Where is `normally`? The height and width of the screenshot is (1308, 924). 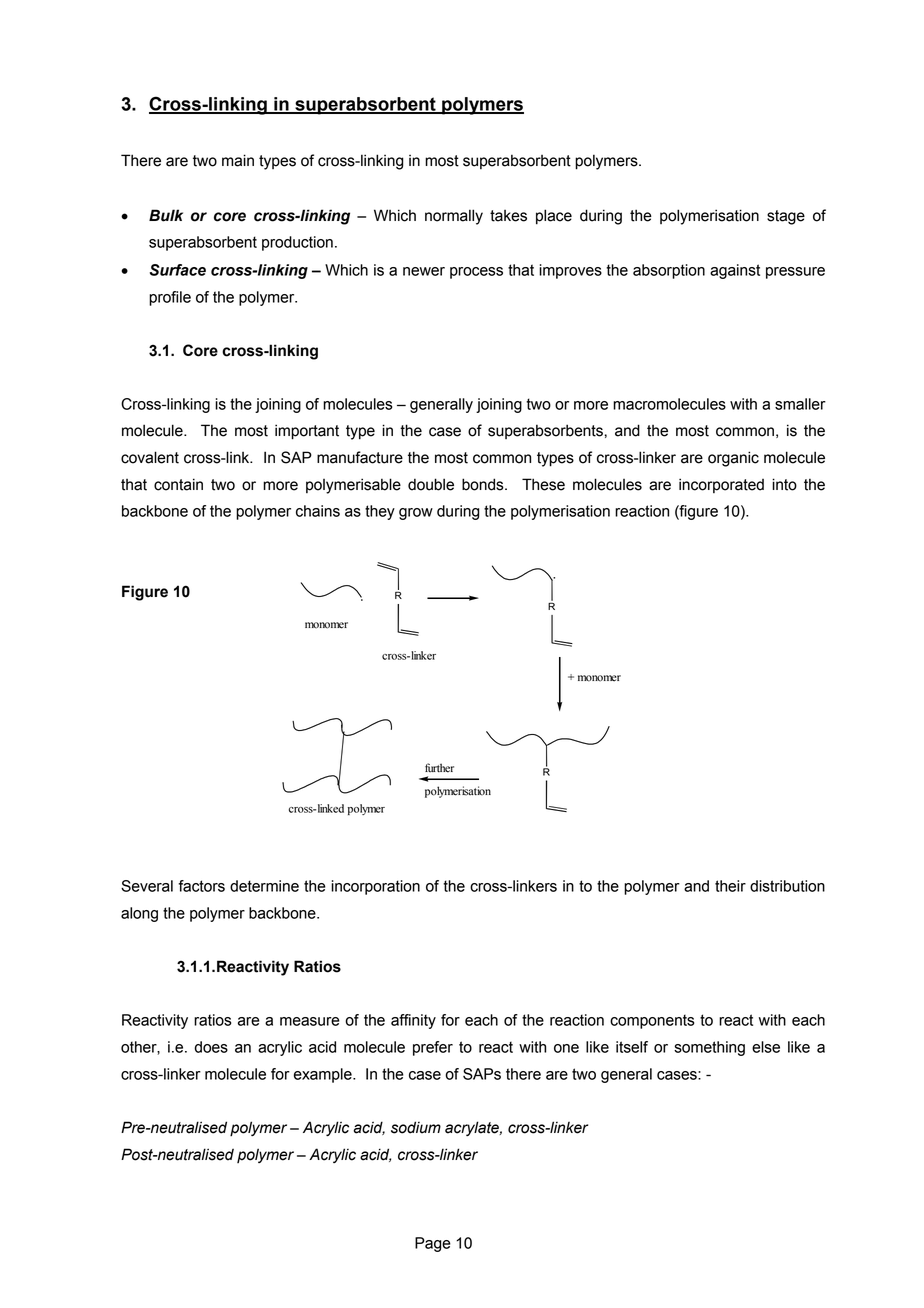
normally is located at coordinates (454, 217).
